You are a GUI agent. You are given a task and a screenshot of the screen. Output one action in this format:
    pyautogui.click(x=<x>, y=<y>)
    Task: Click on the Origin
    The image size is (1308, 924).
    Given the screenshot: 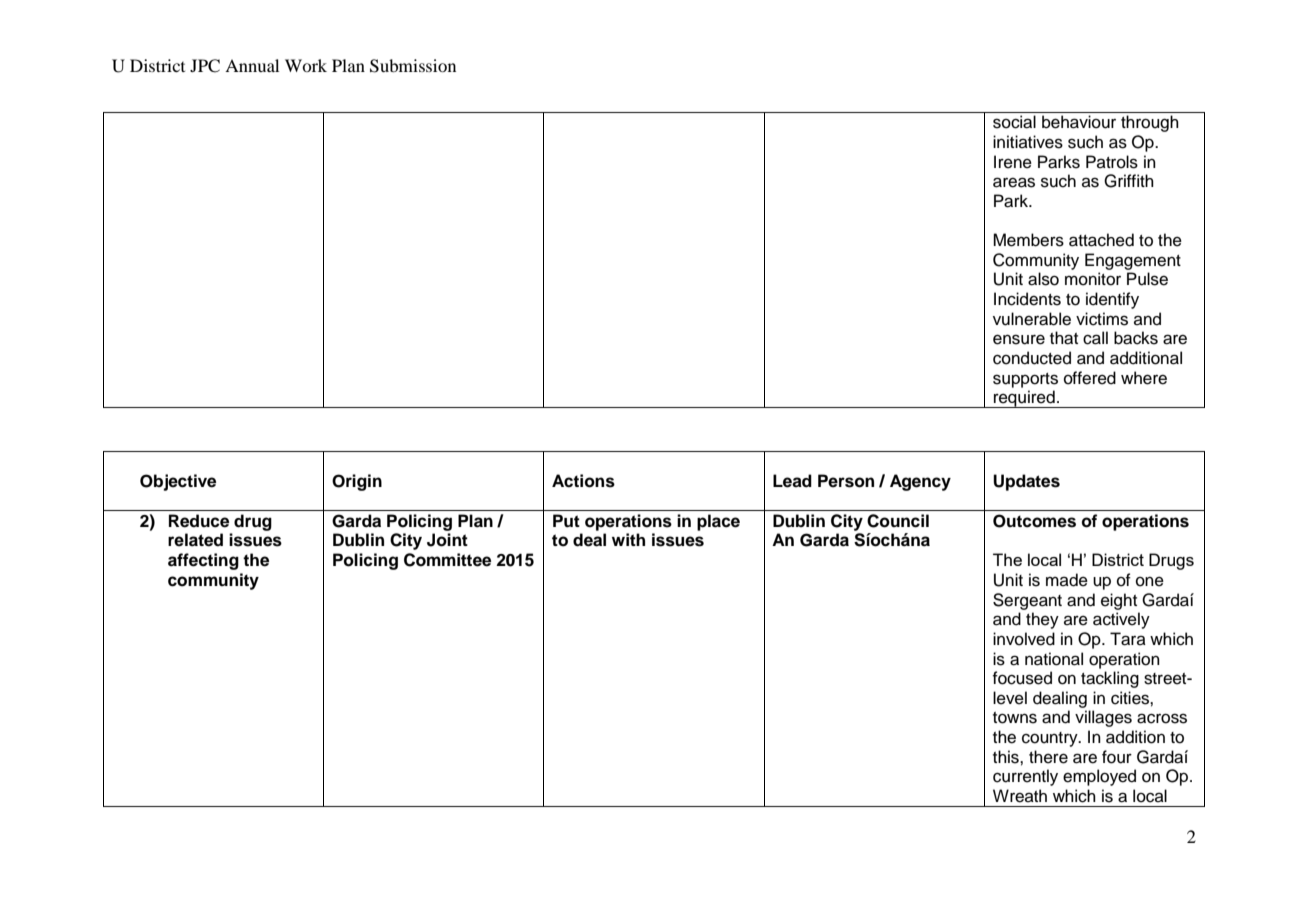 What is the action you would take?
    pyautogui.click(x=357, y=482)
